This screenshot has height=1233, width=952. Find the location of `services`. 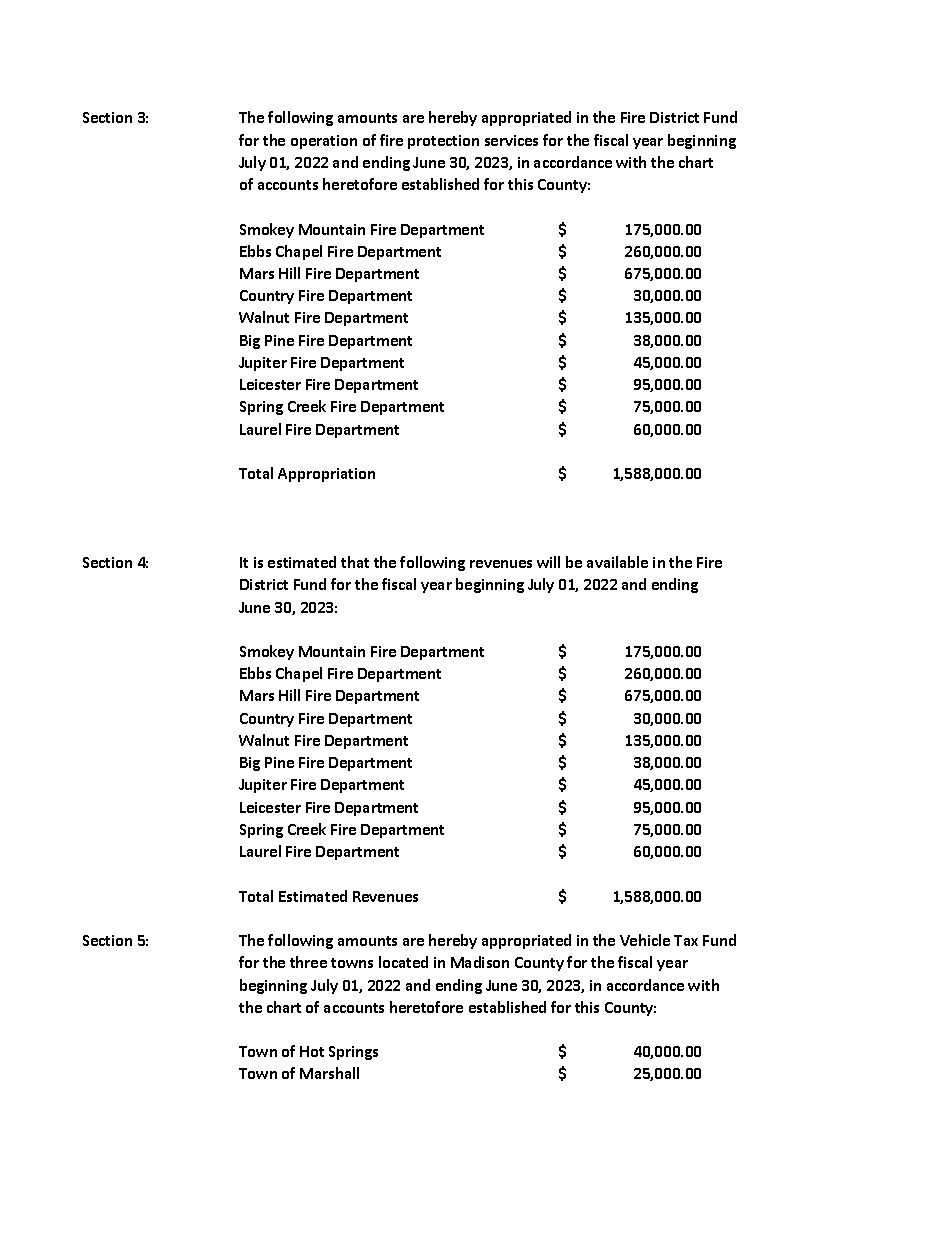

services is located at coordinates (511, 140).
